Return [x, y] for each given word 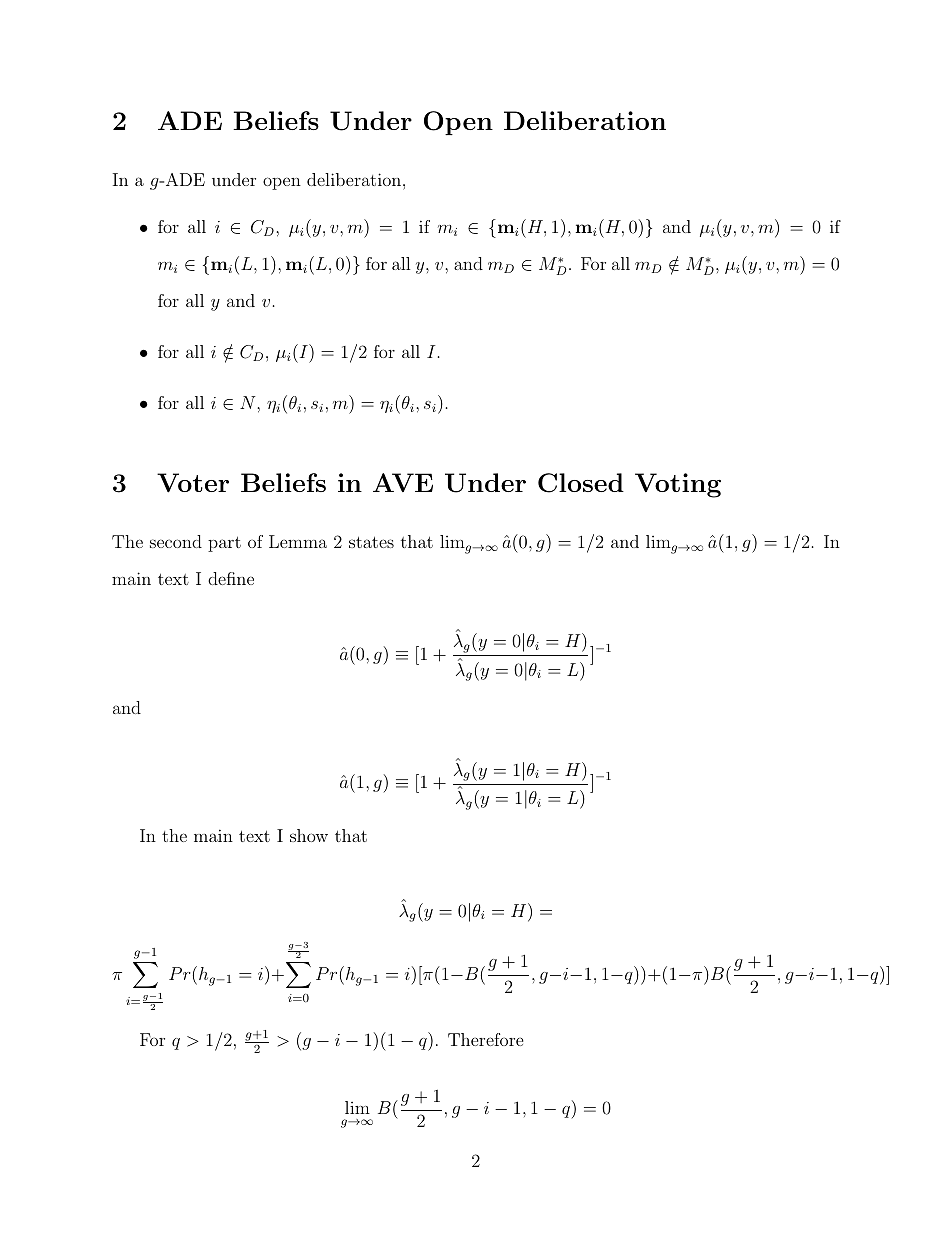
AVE [403, 482]
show [309, 835]
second [176, 541]
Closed [581, 483]
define [231, 578]
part [224, 544]
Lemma [298, 541]
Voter [193, 483]
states [371, 542]
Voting [678, 485]
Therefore [486, 1039]
